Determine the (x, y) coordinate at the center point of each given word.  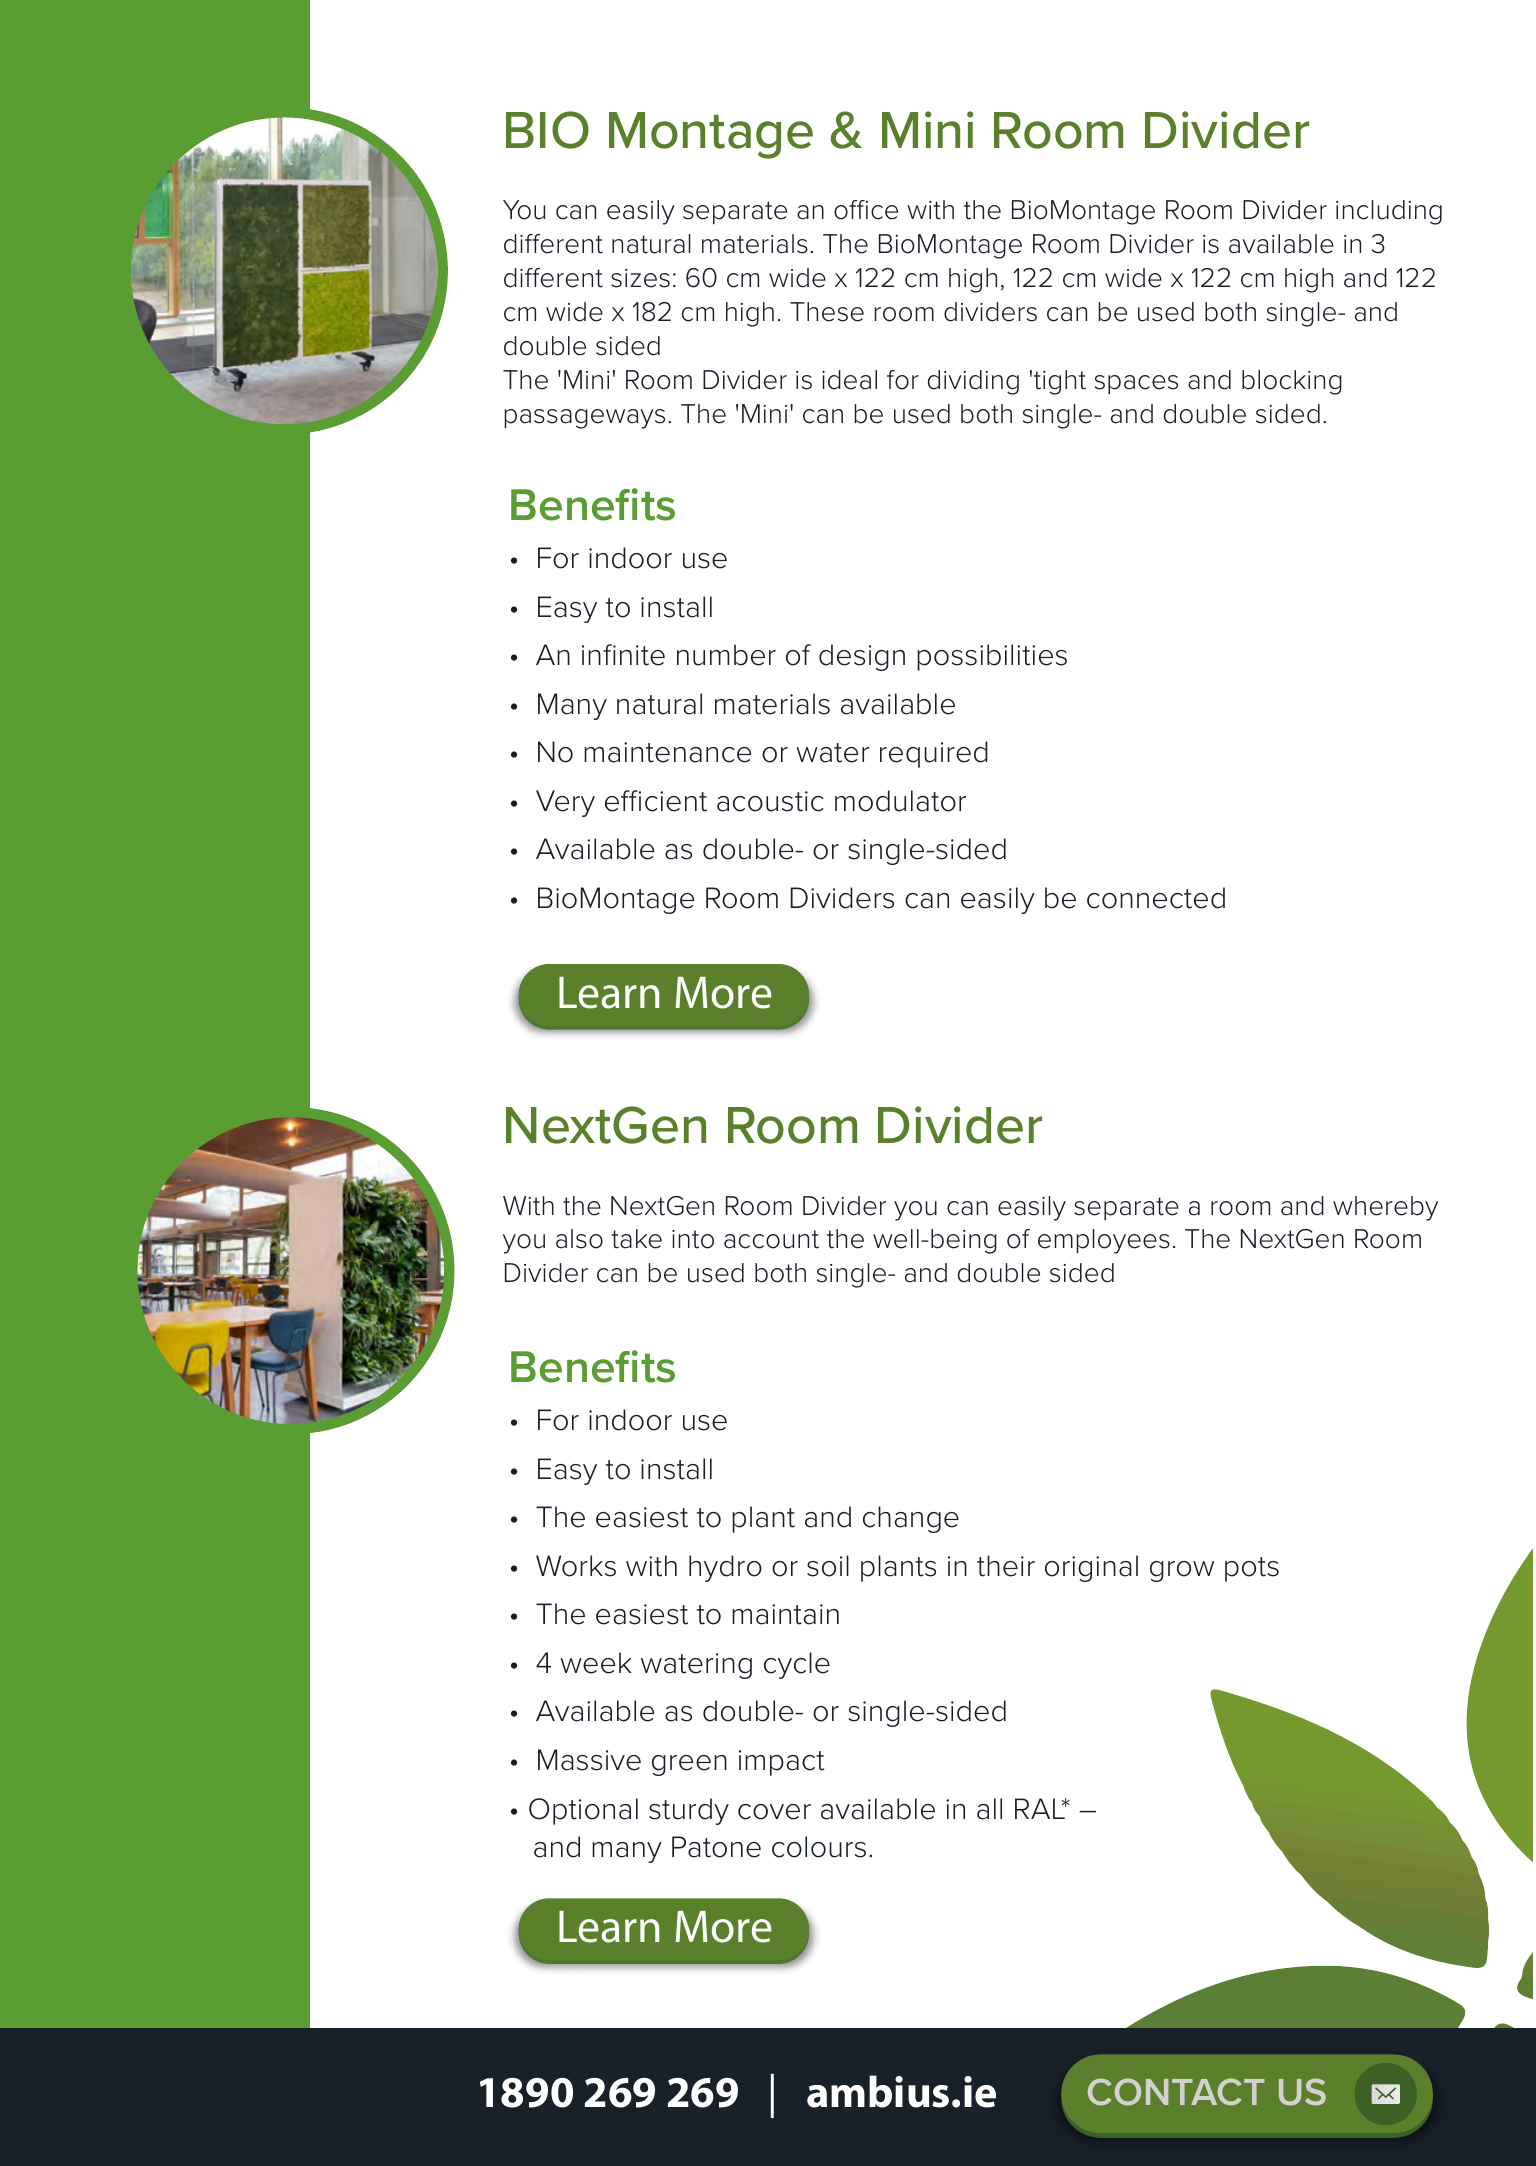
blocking (1292, 382)
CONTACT (1176, 2092)
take (636, 1239)
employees (1104, 1241)
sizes (640, 278)
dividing (973, 382)
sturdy (689, 1811)
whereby (1385, 1208)
